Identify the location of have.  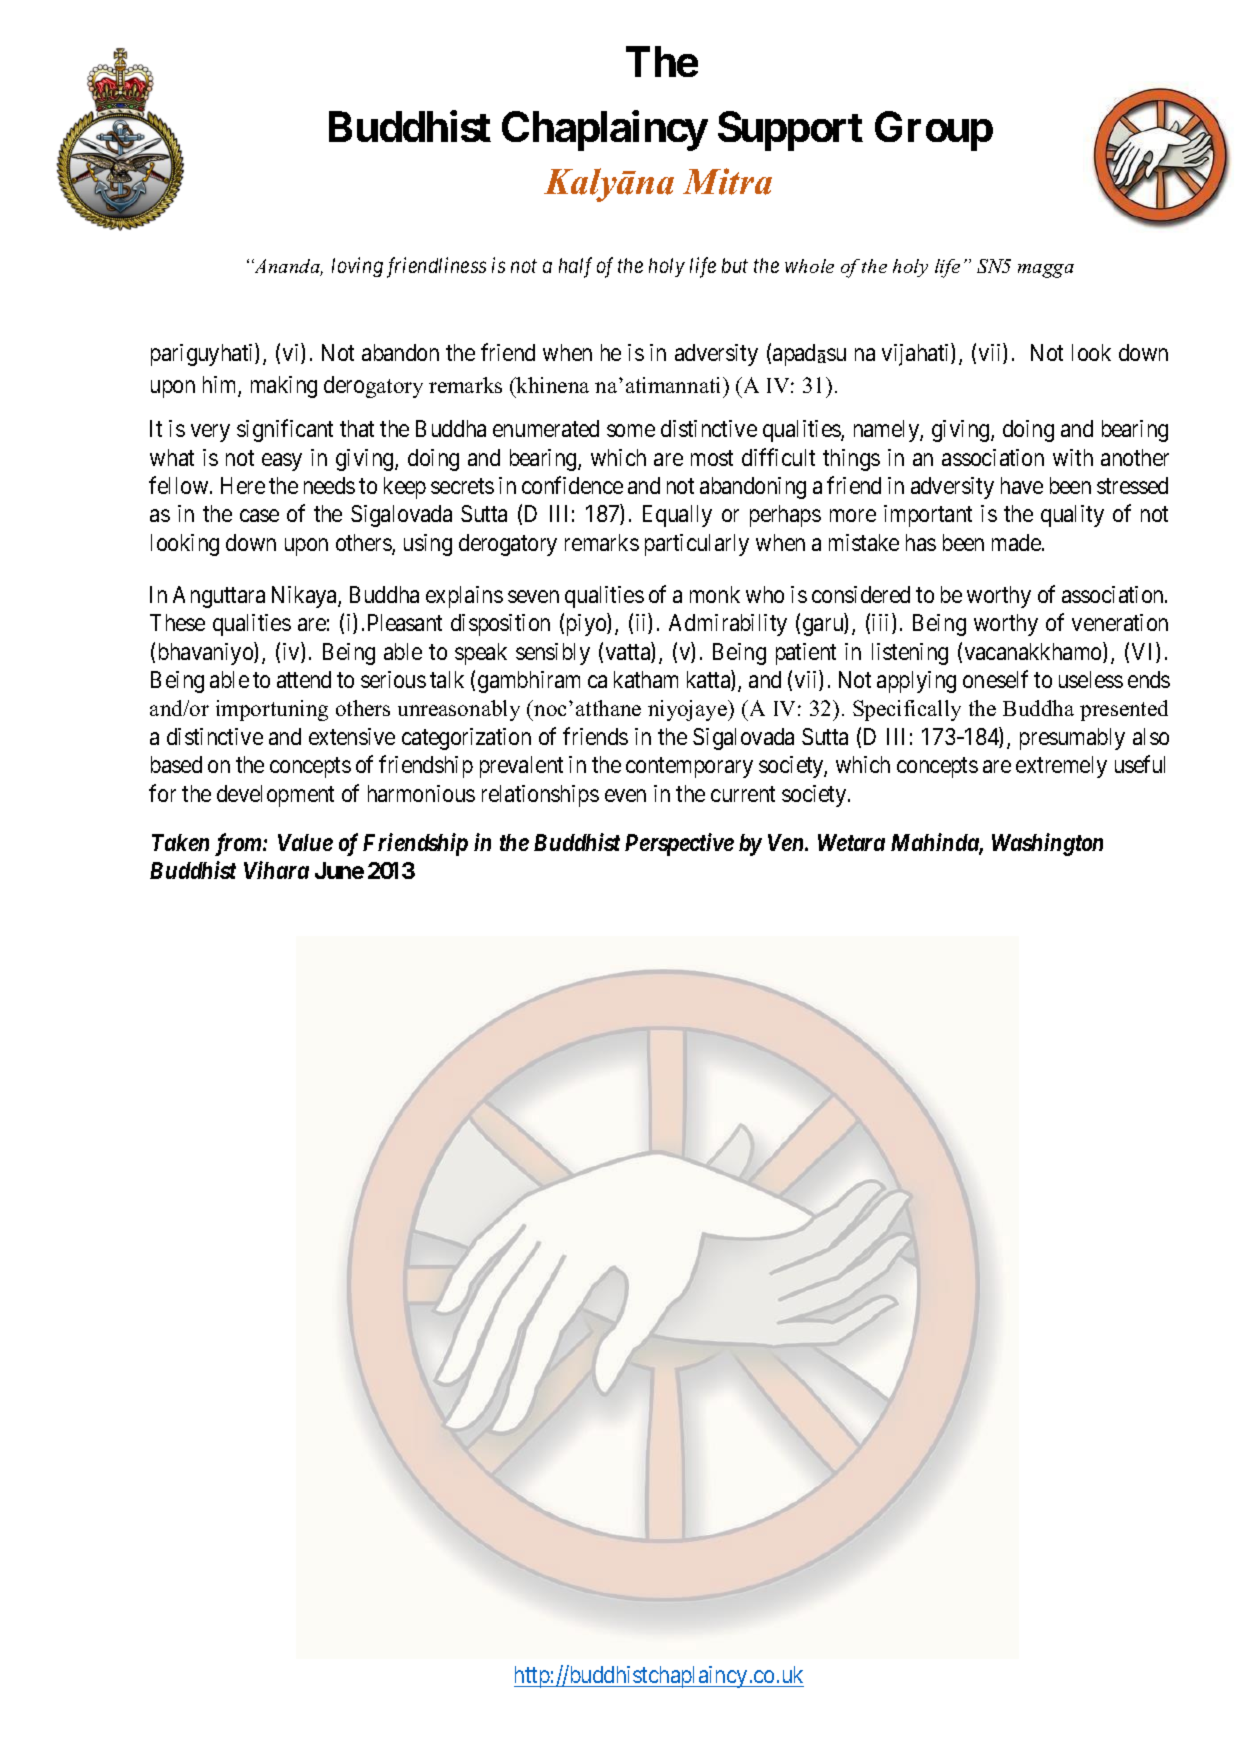
(1022, 485).
